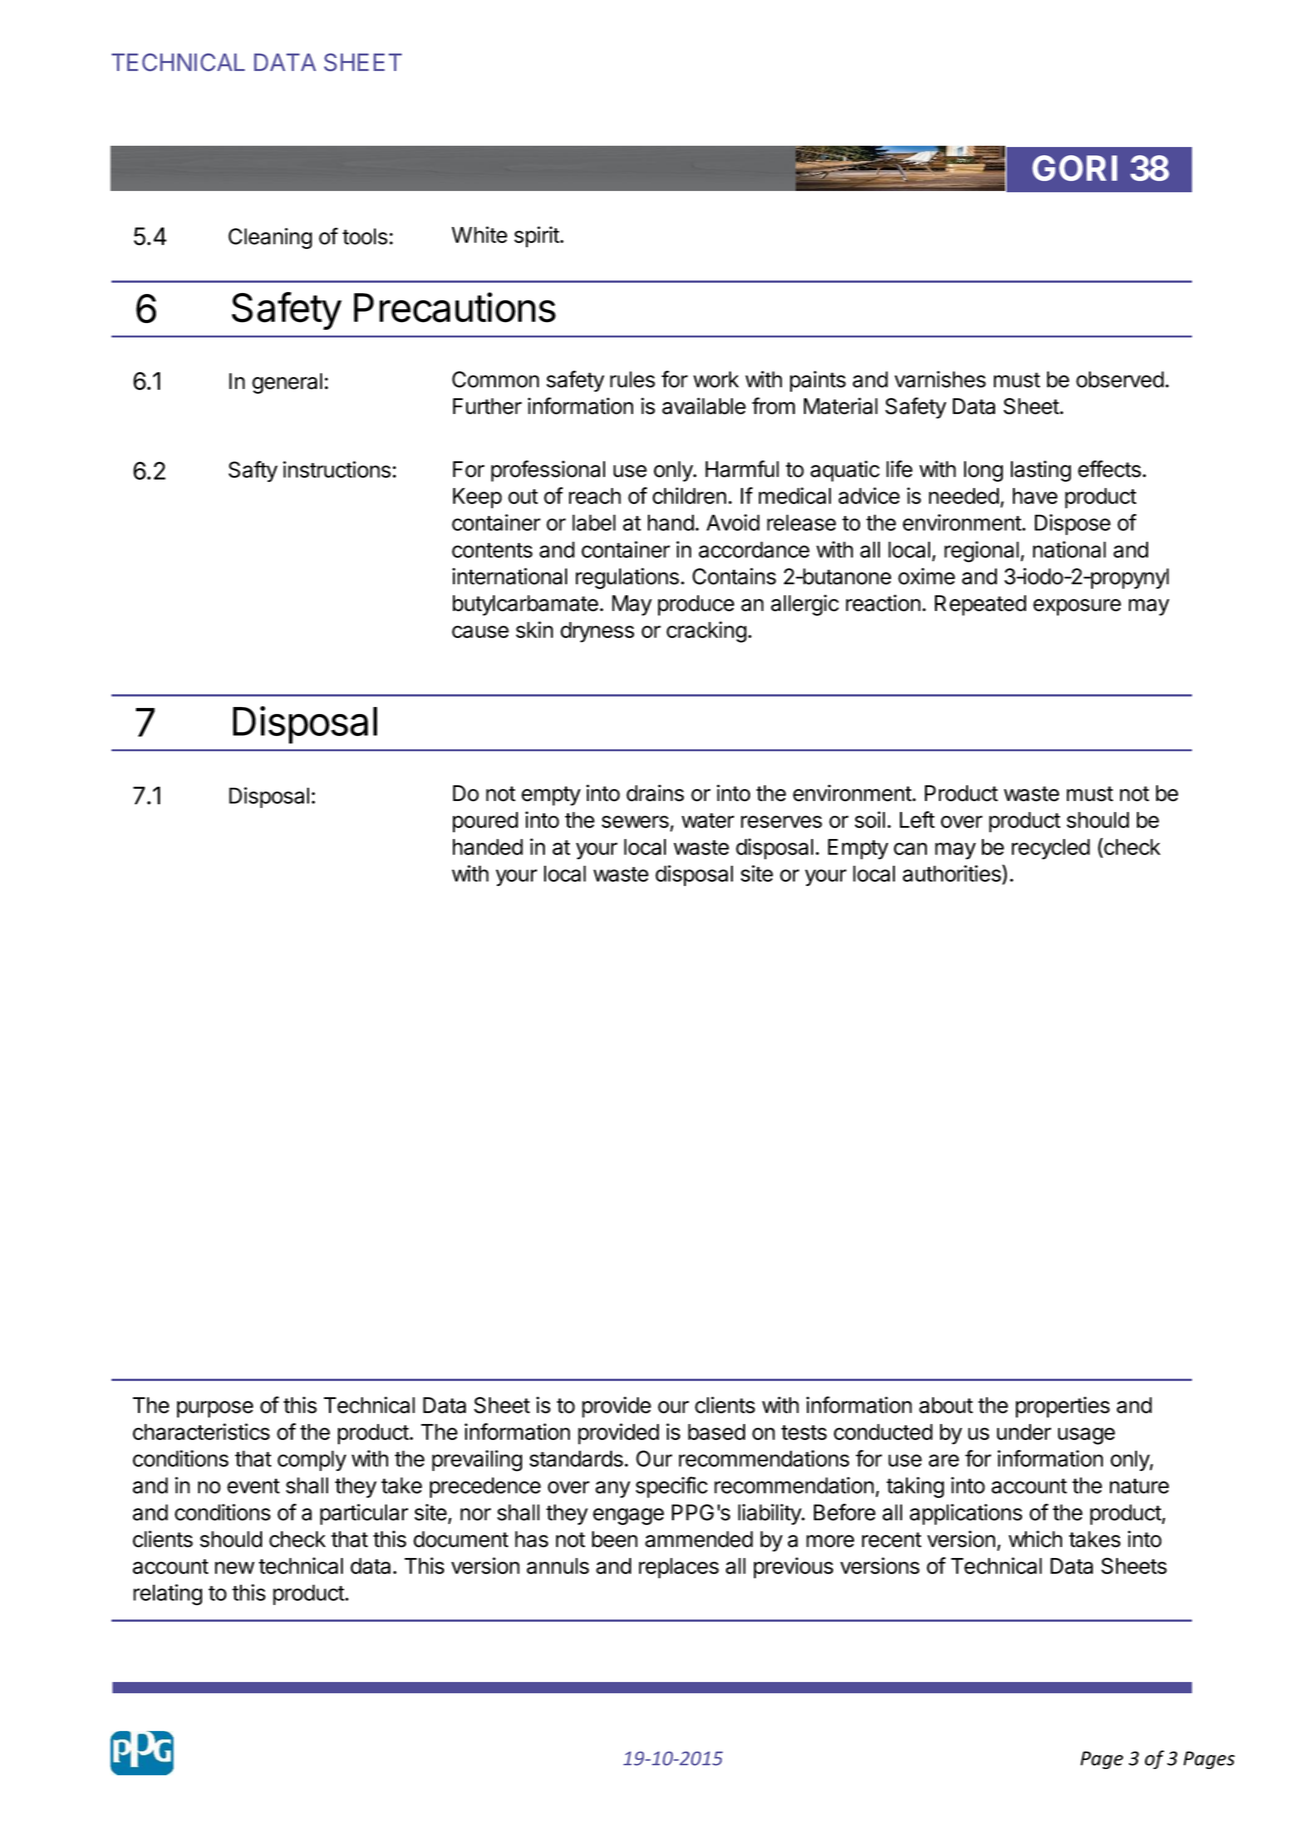 Image resolution: width=1290 pixels, height=1824 pixels. What do you see at coordinates (627, 578) in the image?
I see `regulations` at bounding box center [627, 578].
